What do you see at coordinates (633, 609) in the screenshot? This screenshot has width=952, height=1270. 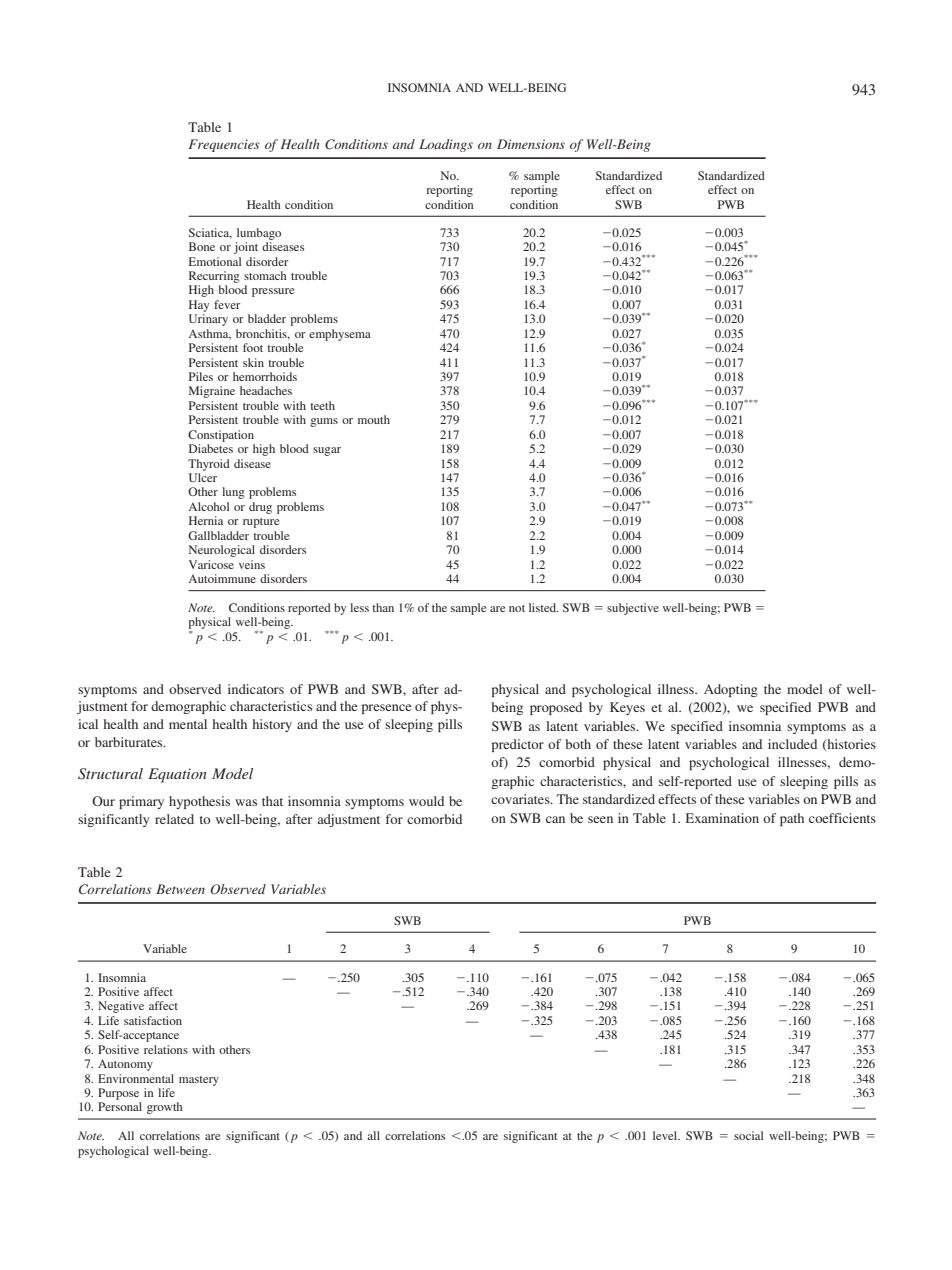 I see `subjective` at bounding box center [633, 609].
